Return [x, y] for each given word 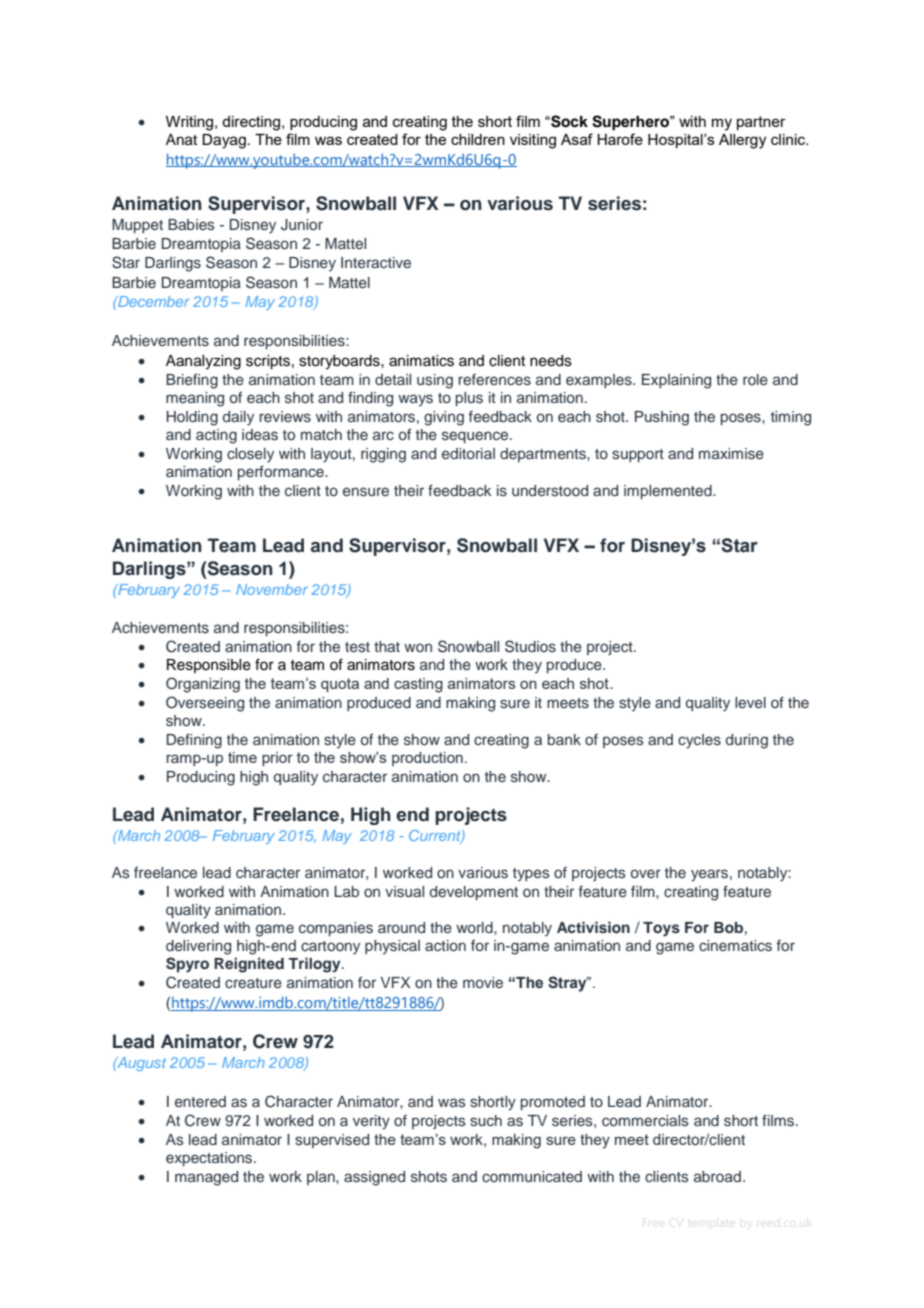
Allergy [742, 141]
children [478, 139]
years [709, 875]
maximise [731, 454]
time [242, 757]
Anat [181, 140]
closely [250, 455]
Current [436, 836]
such [486, 1121]
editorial [468, 453]
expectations [210, 1159]
